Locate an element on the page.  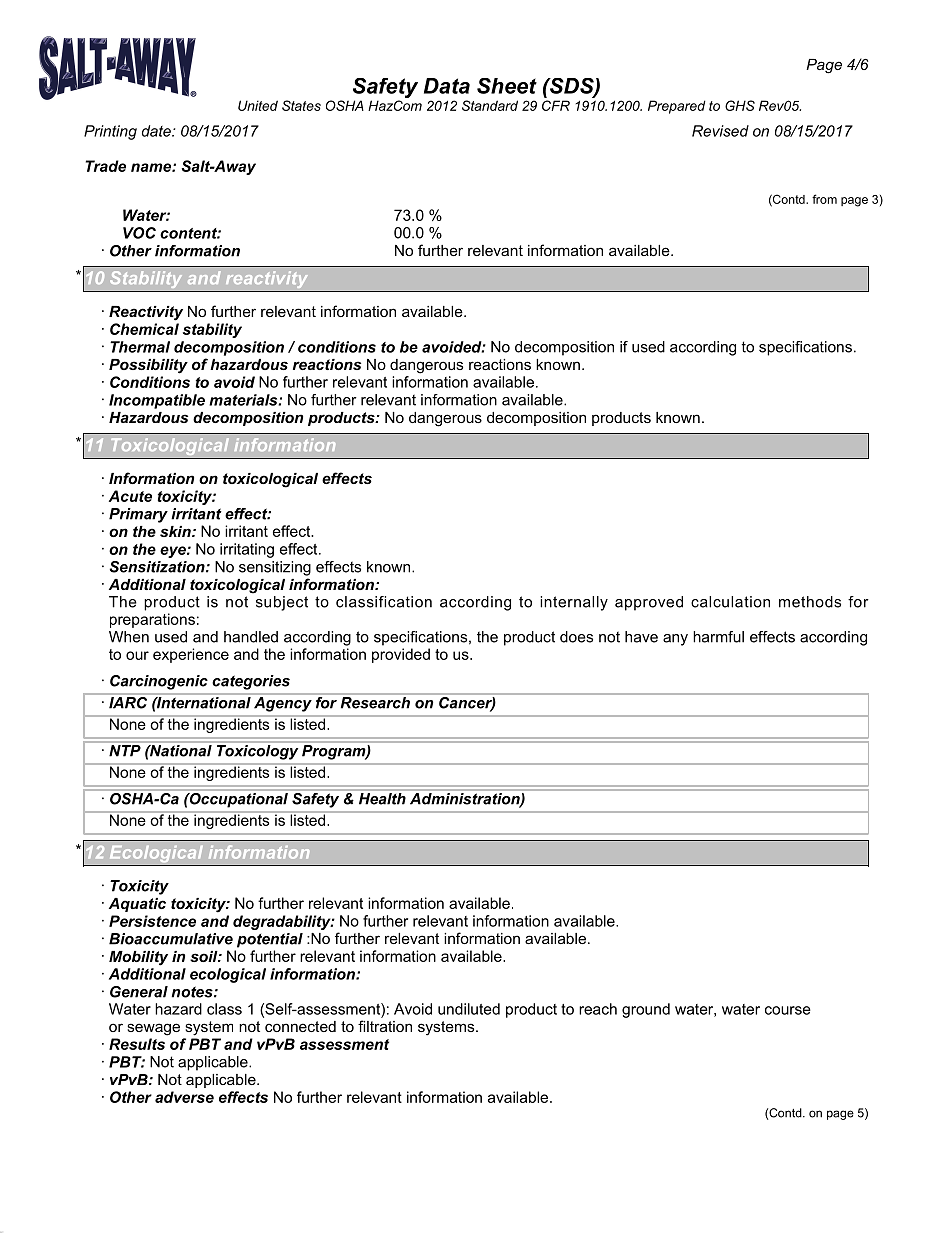
internally is located at coordinates (574, 603).
